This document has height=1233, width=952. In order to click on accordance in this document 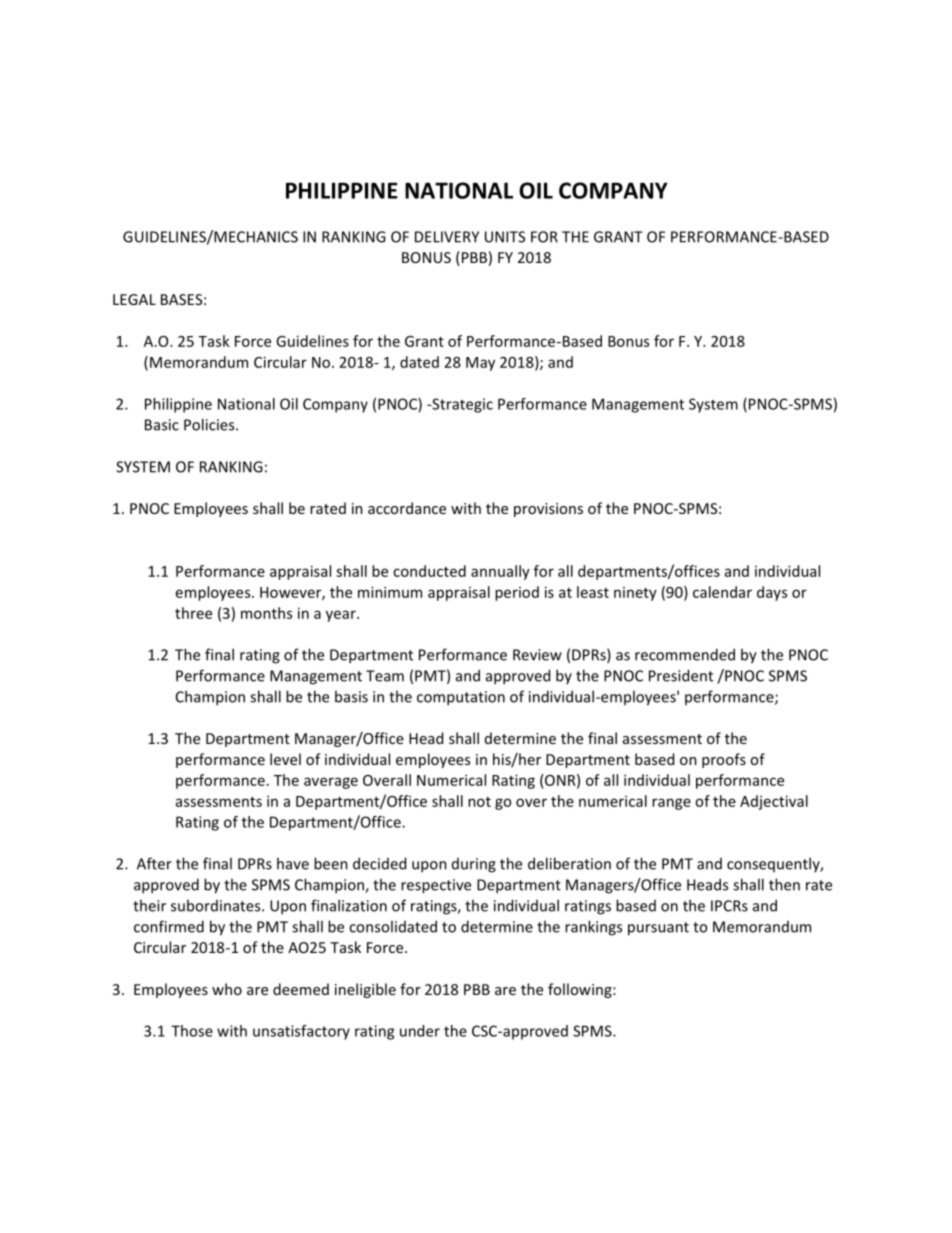, I will do `click(407, 508)`.
